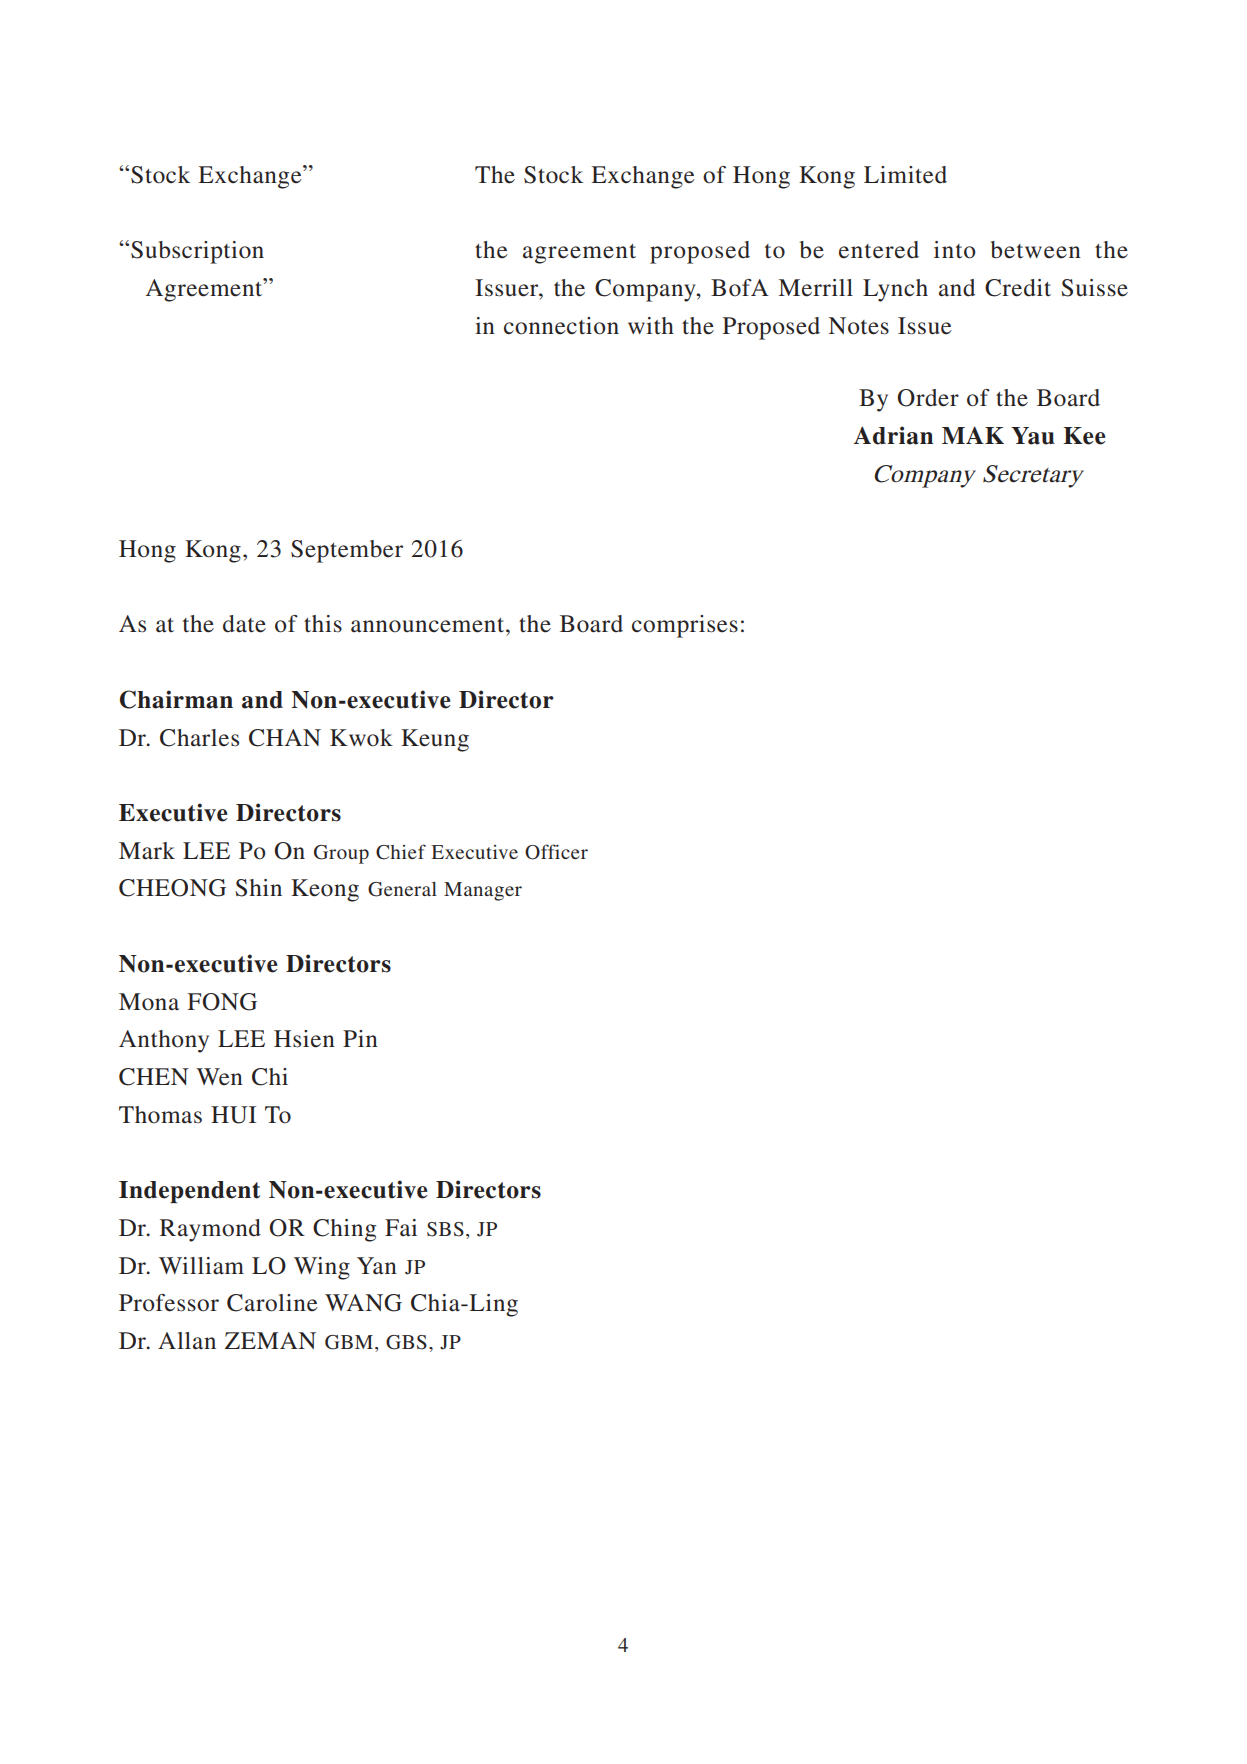 This screenshot has width=1247, height=1764. I want to click on into, so click(955, 250).
